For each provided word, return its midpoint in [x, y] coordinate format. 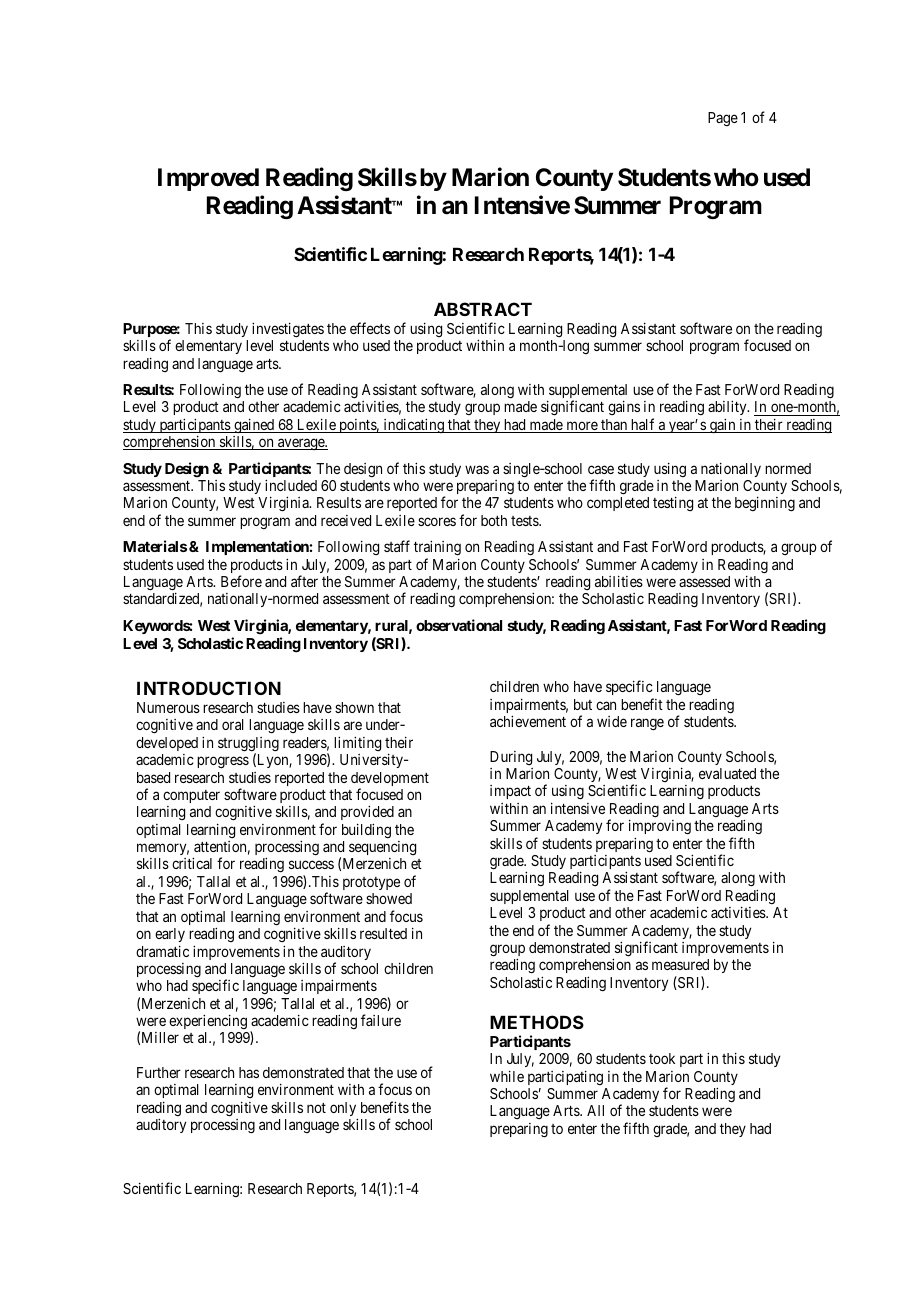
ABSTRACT [483, 309]
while [507, 1076]
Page [723, 119]
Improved [208, 179]
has [249, 1072]
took [662, 1058]
